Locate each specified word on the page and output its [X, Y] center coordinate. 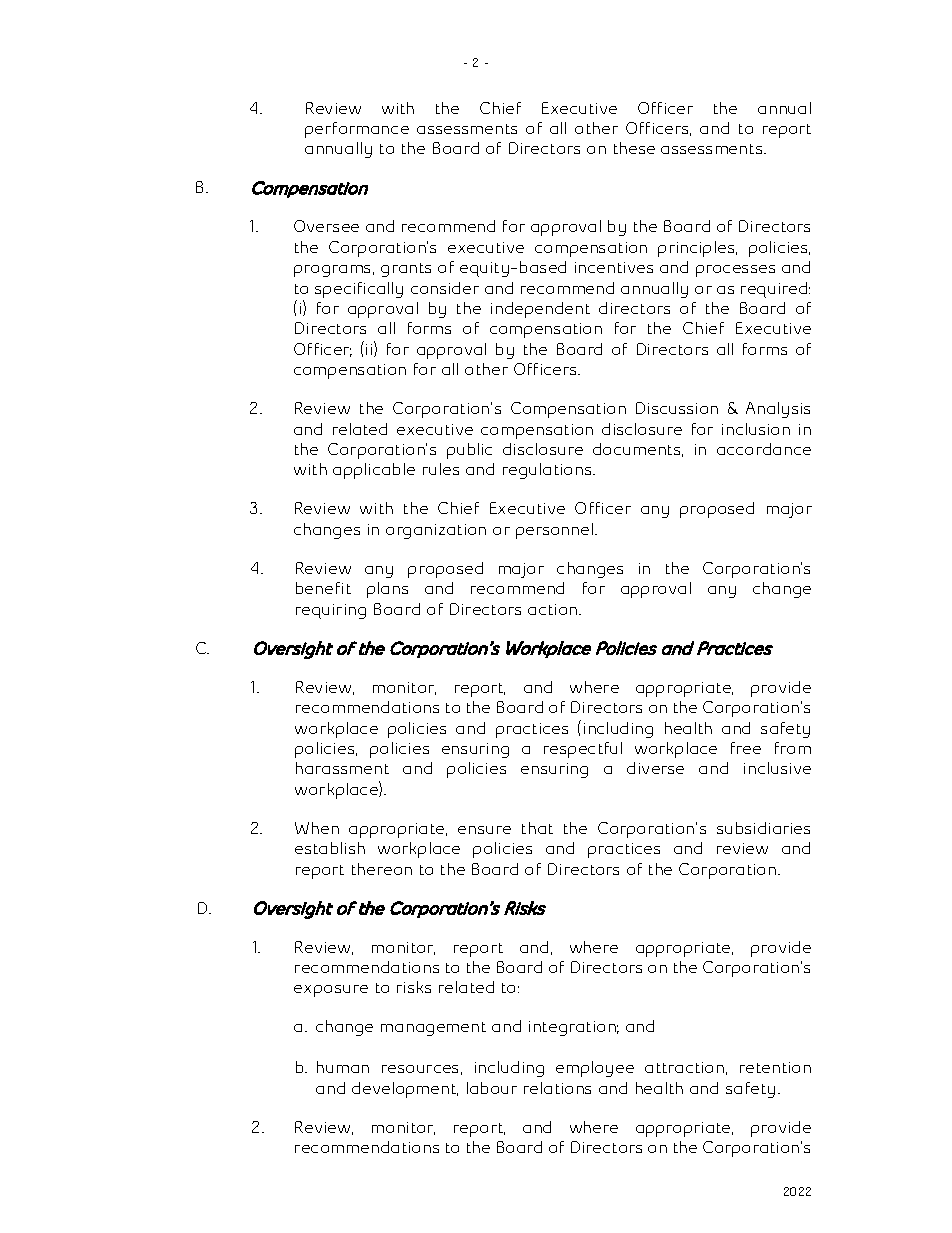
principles [697, 249]
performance [357, 130]
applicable [374, 471]
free [746, 748]
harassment [342, 768]
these [634, 148]
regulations [548, 471]
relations [557, 1088]
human [343, 1067]
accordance [764, 449]
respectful [583, 750]
